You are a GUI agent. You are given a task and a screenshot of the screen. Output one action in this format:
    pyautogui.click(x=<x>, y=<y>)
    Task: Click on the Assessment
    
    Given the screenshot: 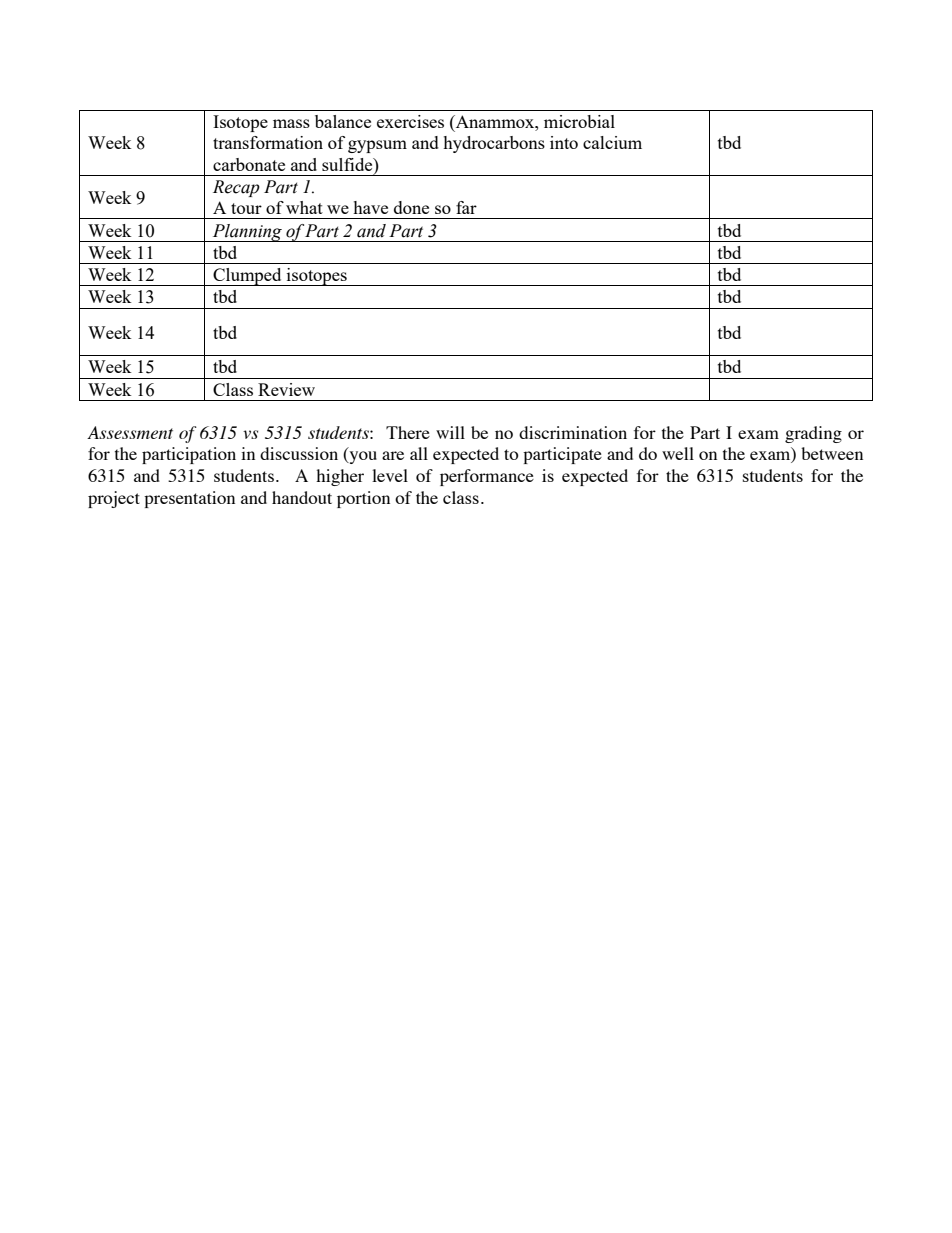 What is the action you would take?
    pyautogui.click(x=130, y=432)
